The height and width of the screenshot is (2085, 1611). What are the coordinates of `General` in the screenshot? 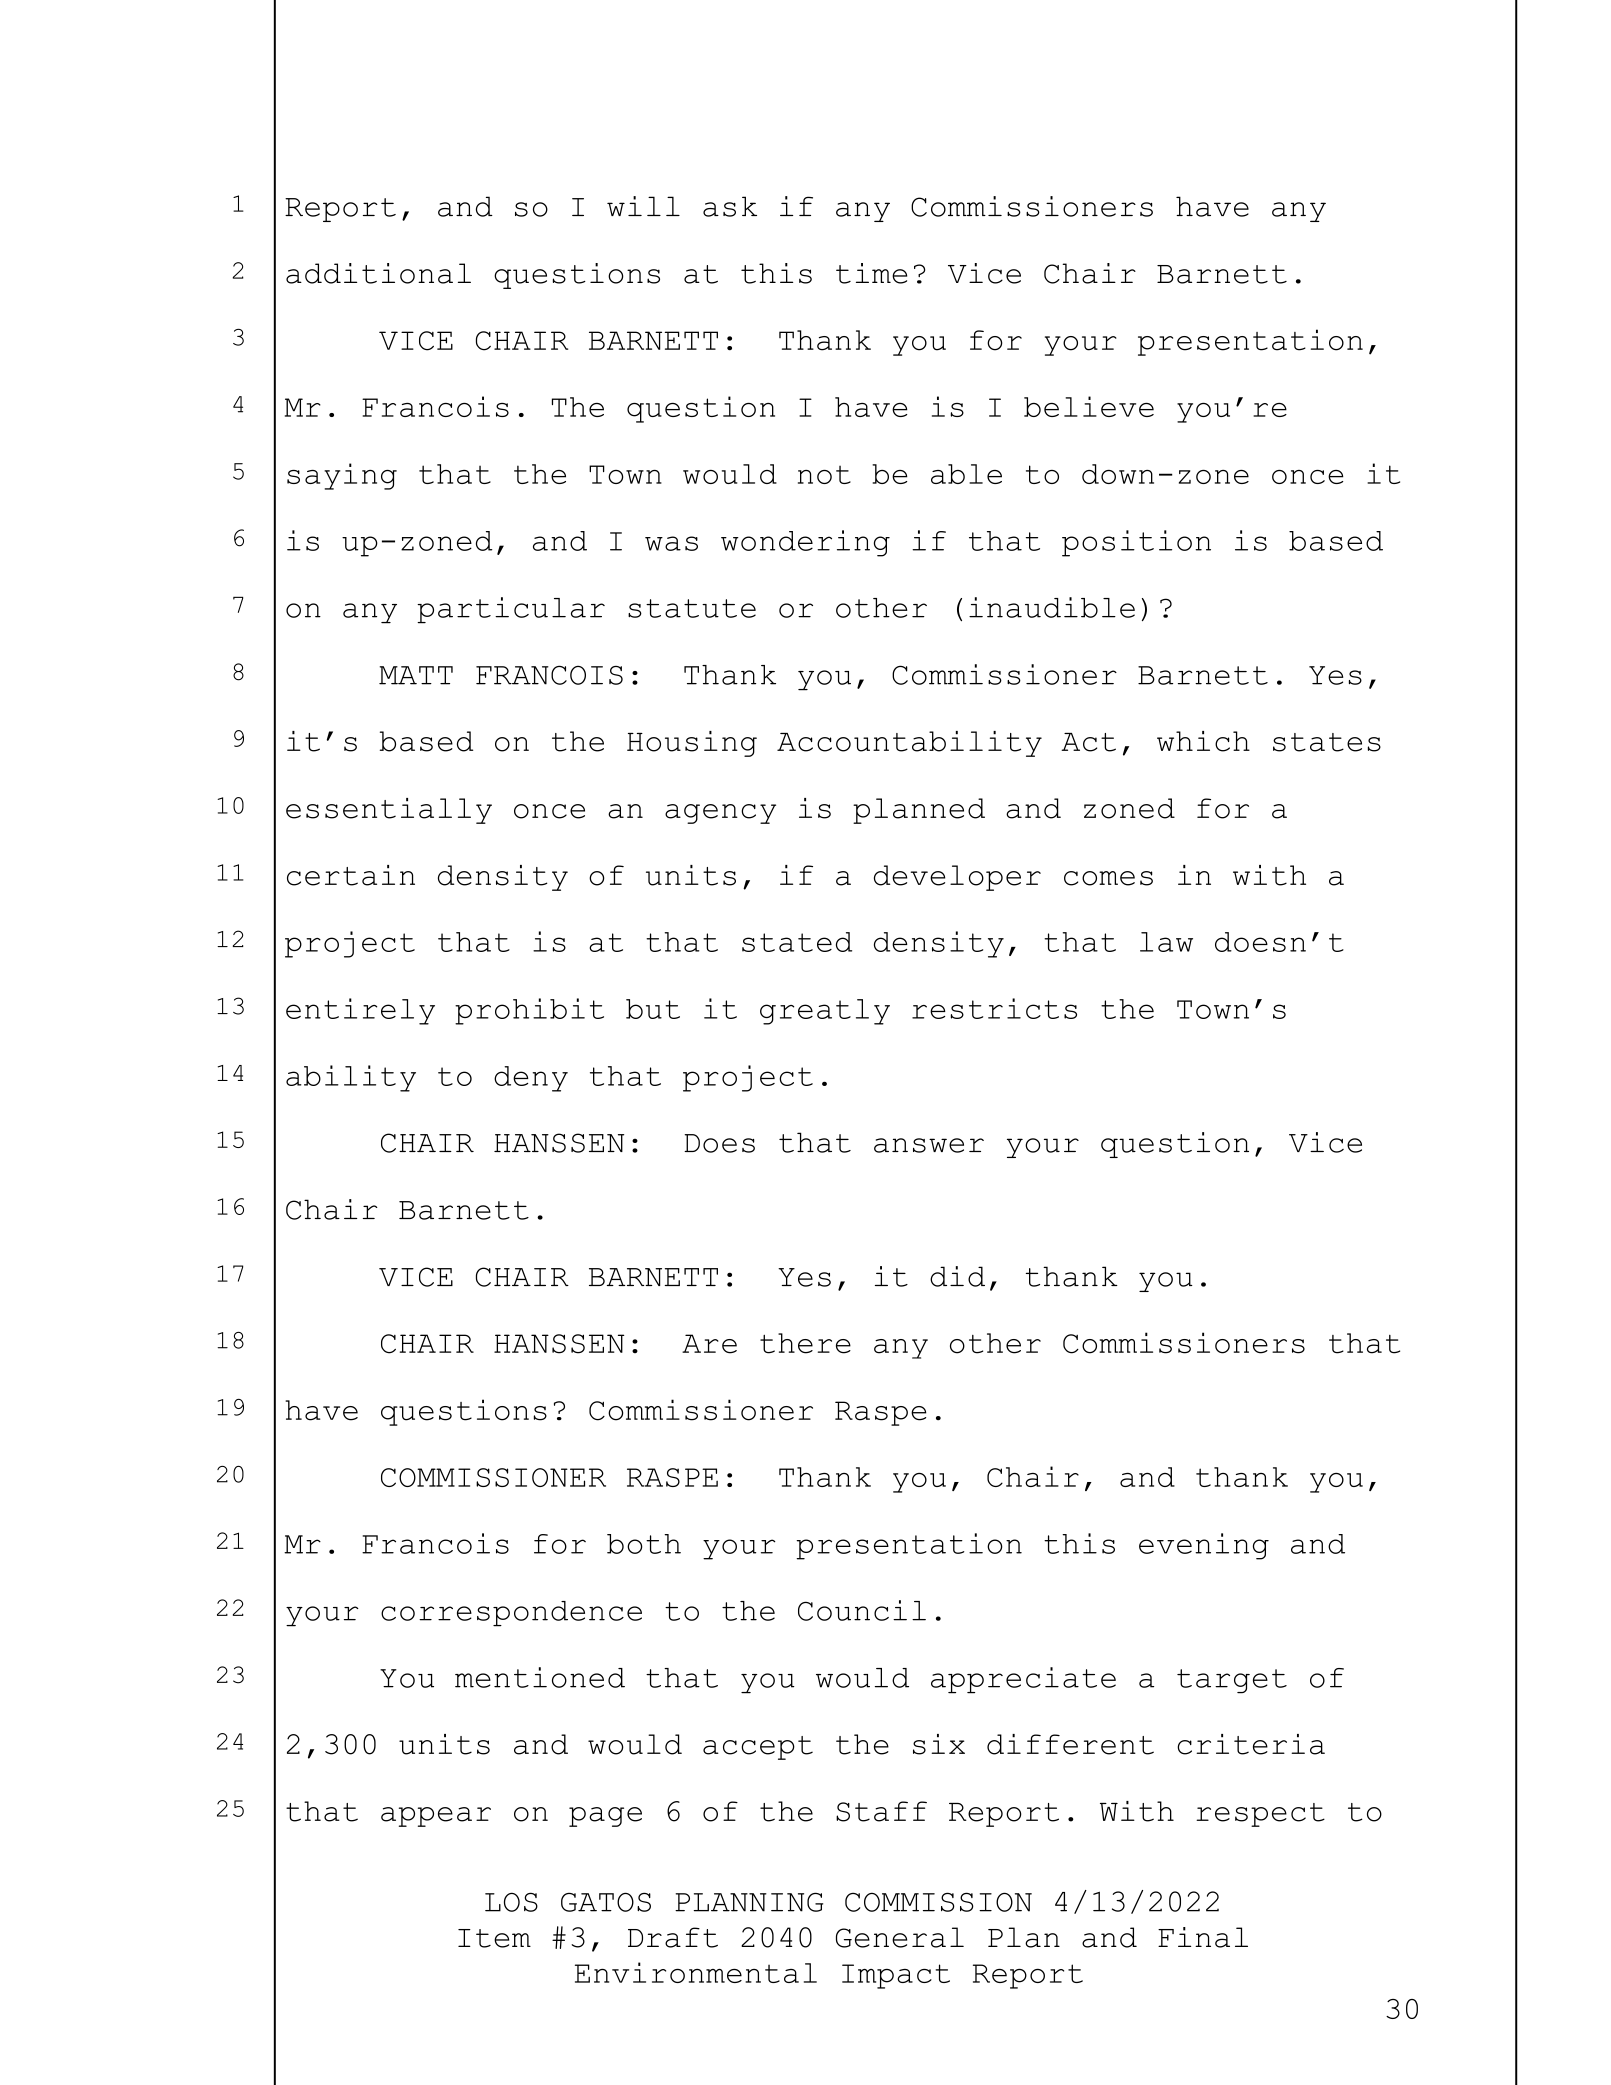 It's located at (900, 1937).
